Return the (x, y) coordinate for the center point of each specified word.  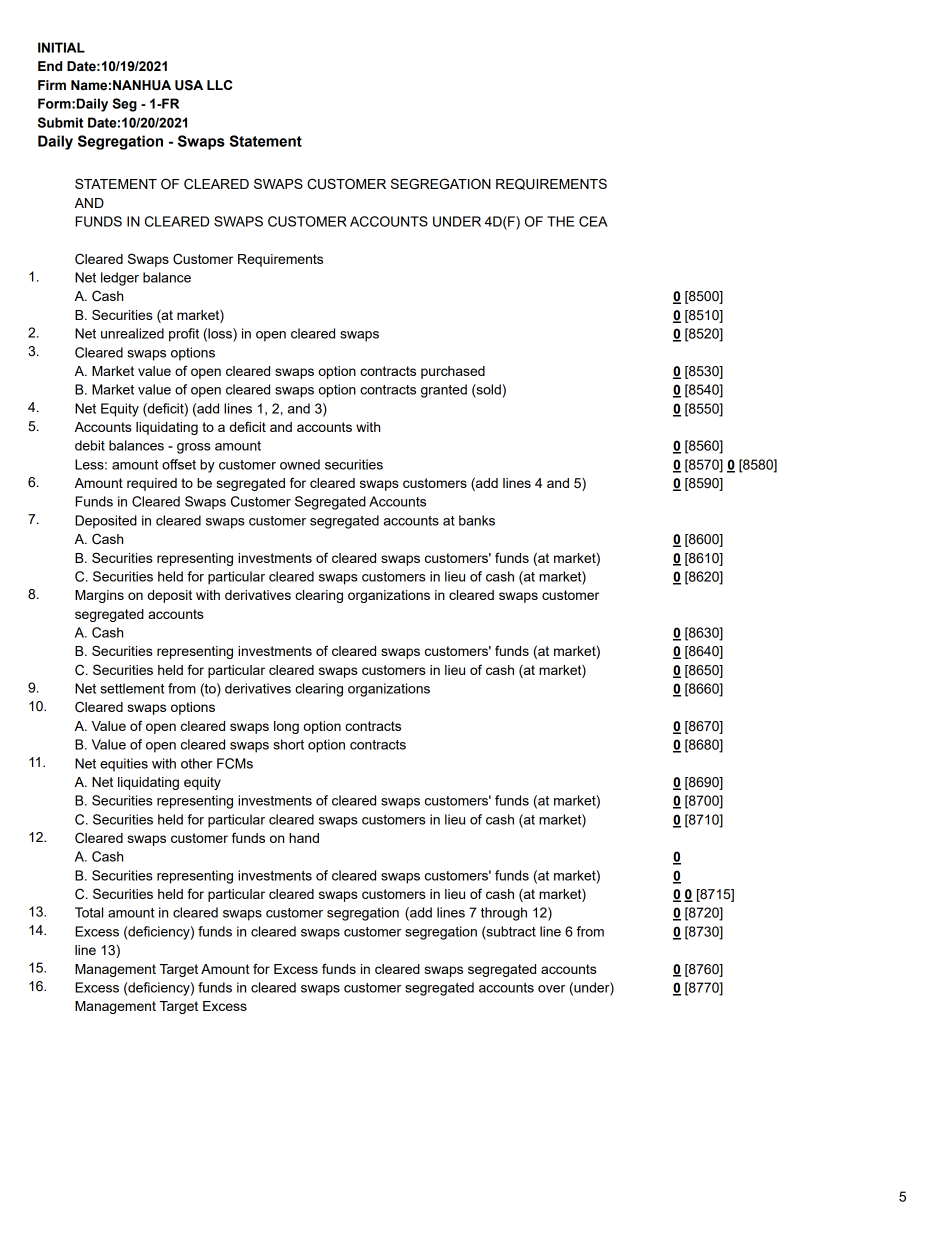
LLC (219, 85)
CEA (593, 221)
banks (477, 520)
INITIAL (61, 47)
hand (304, 838)
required (152, 484)
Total (89, 912)
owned (300, 464)
